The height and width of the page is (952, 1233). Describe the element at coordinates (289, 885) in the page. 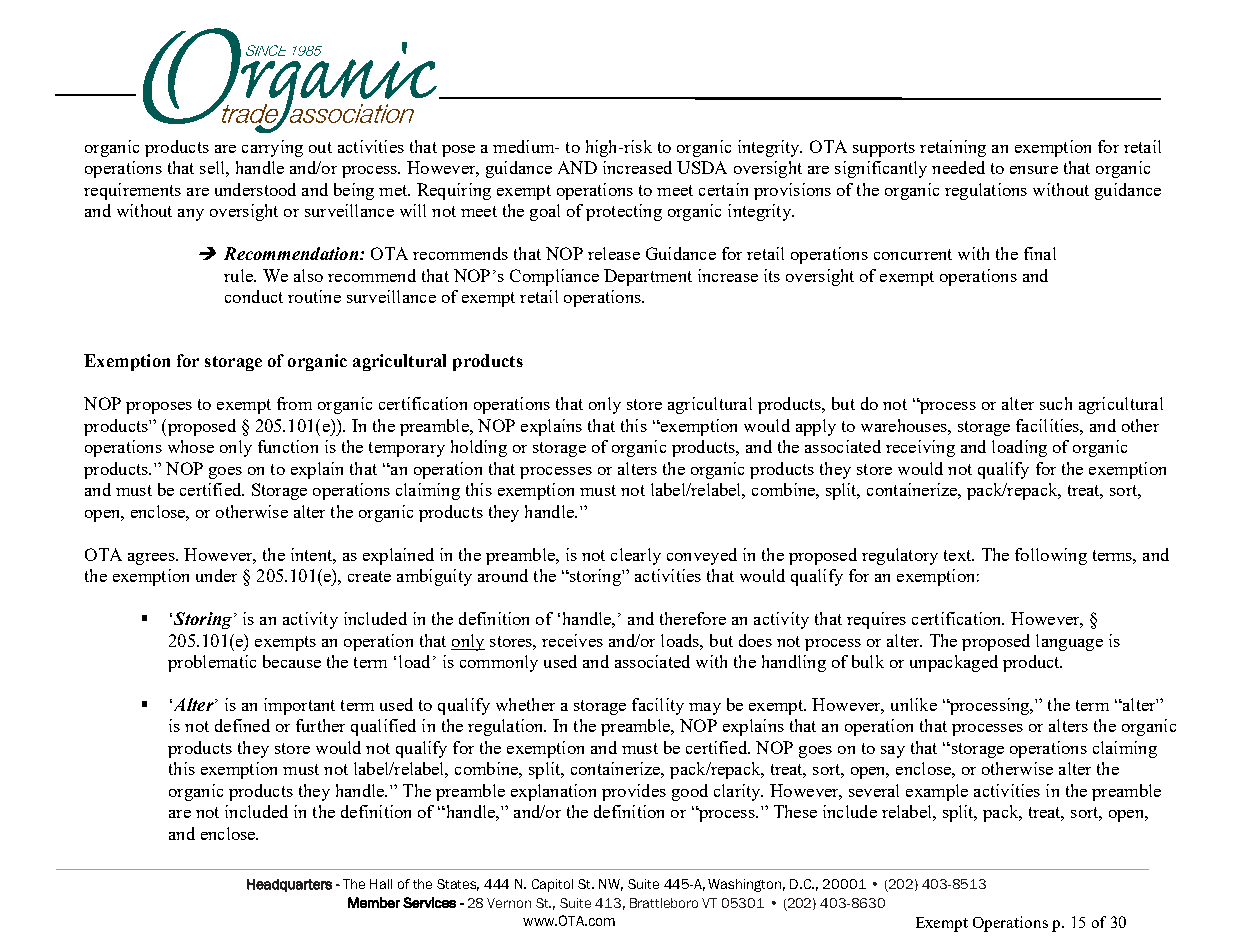

I see `Headquarters` at that location.
